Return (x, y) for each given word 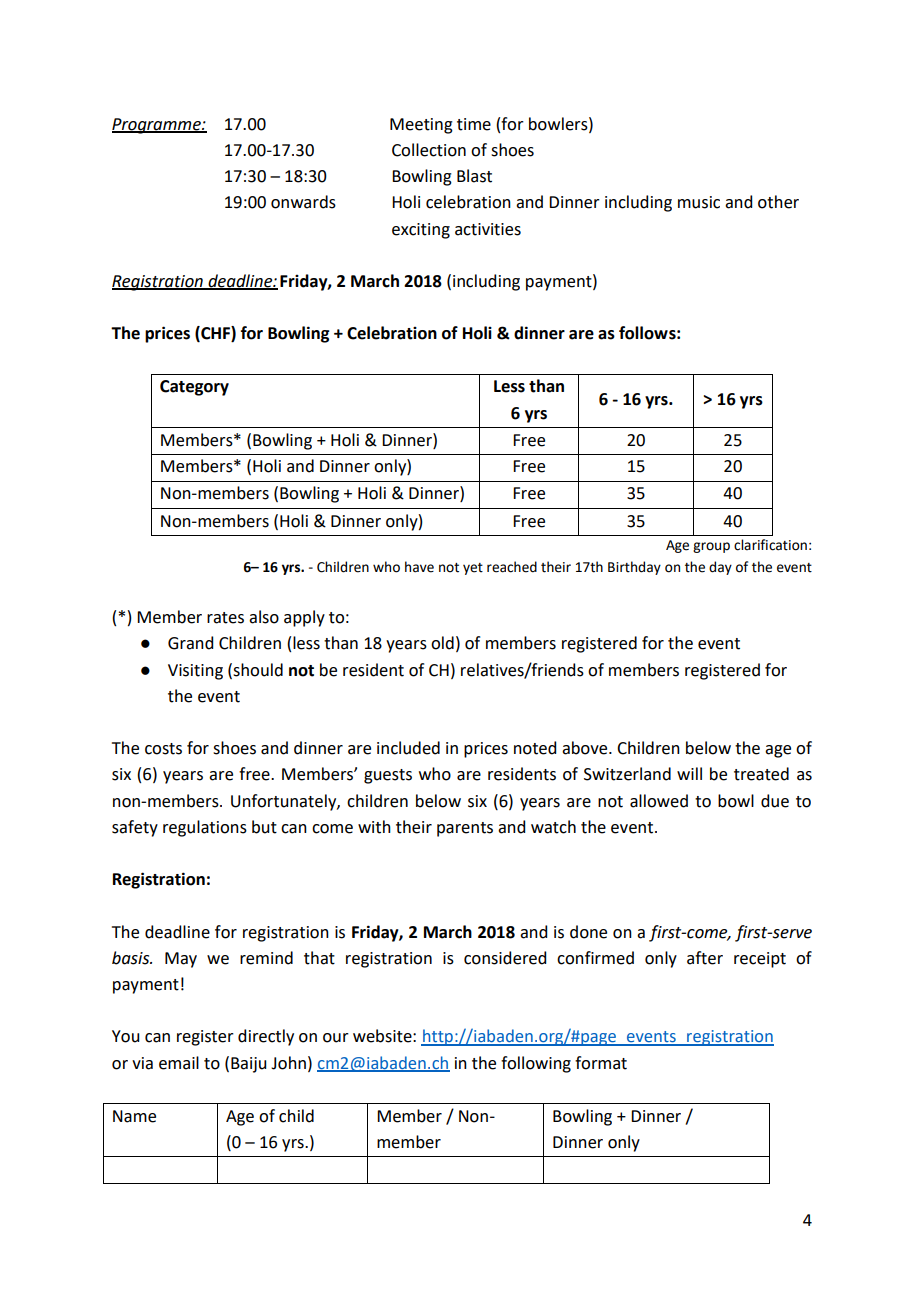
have (419, 567)
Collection (429, 150)
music (699, 202)
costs (163, 749)
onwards (303, 202)
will (689, 773)
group (711, 547)
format (601, 1063)
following (536, 1064)
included (408, 748)
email (179, 1063)
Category (194, 388)
